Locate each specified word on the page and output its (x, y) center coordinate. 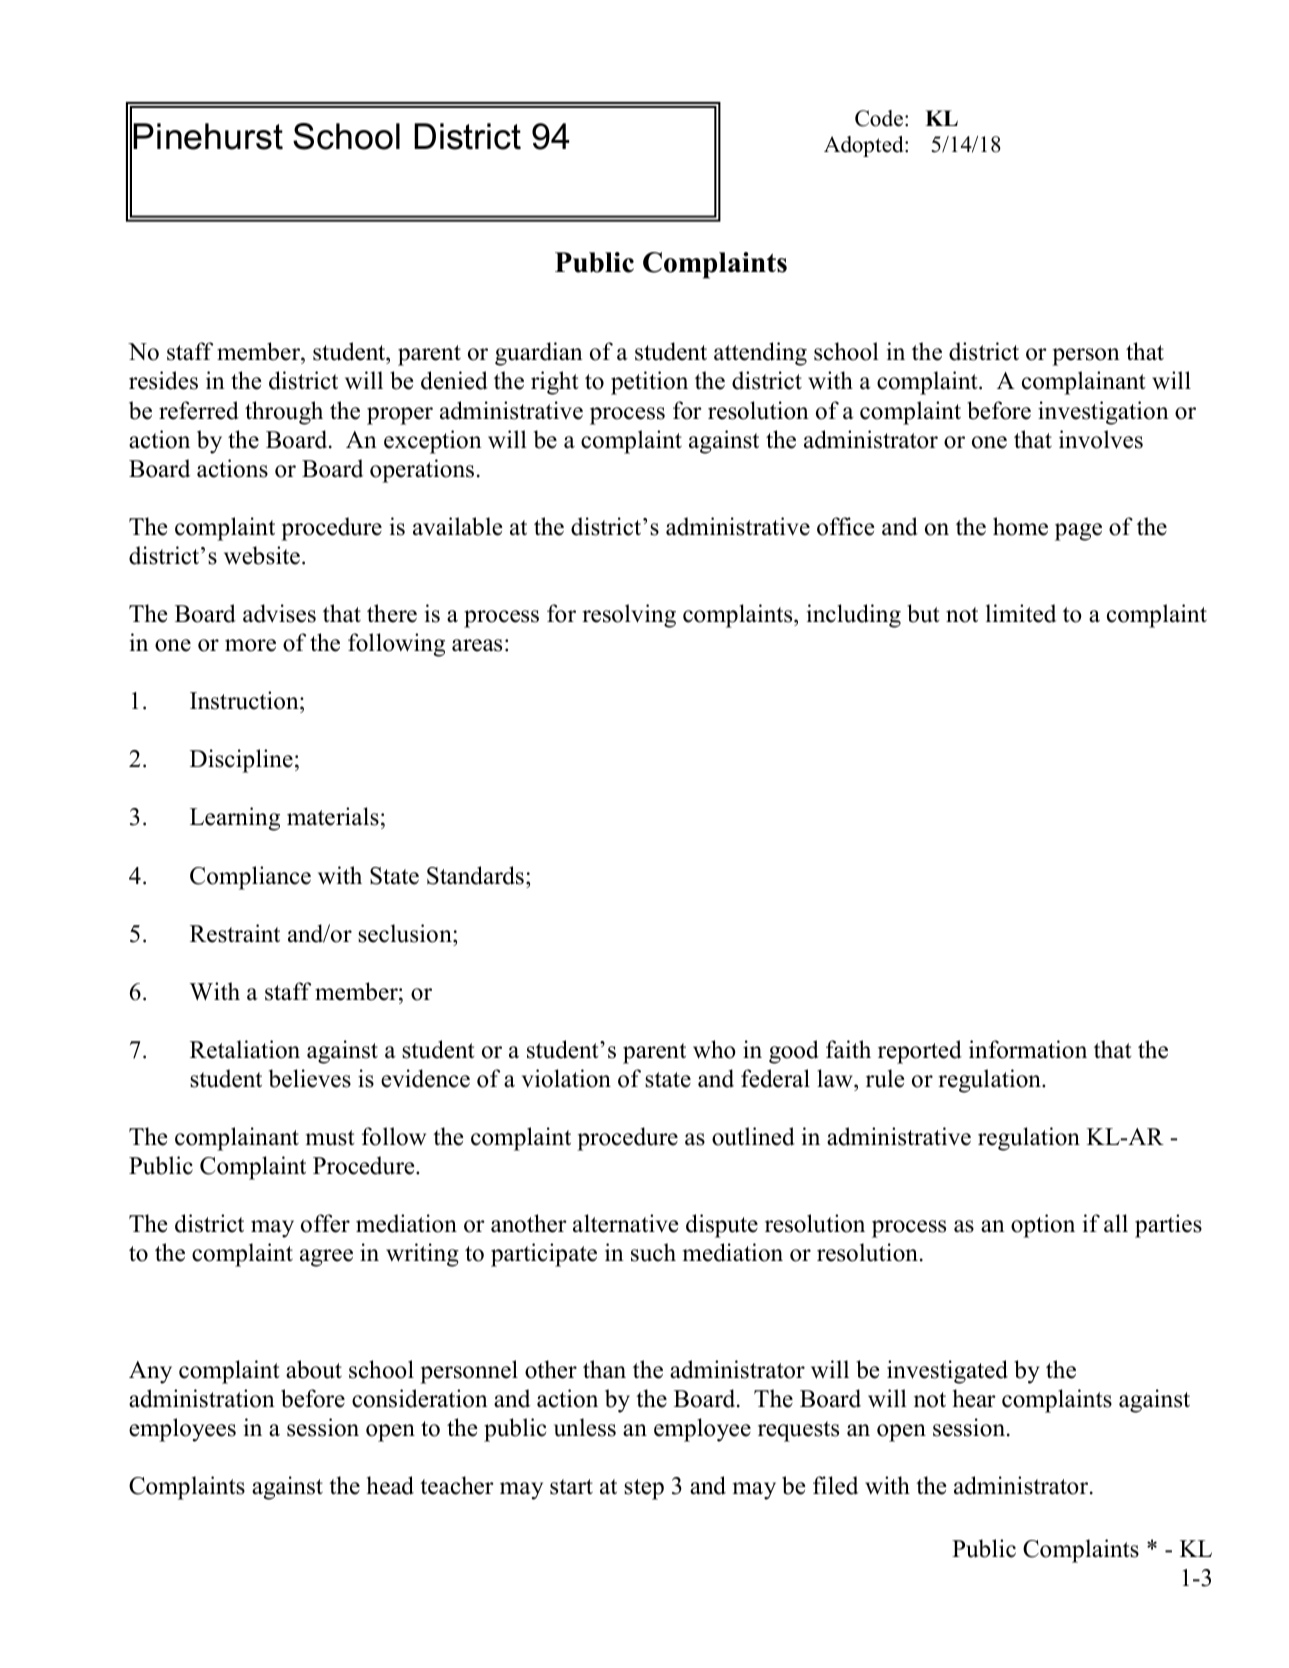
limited (1021, 613)
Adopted (865, 146)
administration (202, 1398)
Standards (475, 875)
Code (879, 118)
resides (163, 380)
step (644, 1489)
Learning (235, 819)
